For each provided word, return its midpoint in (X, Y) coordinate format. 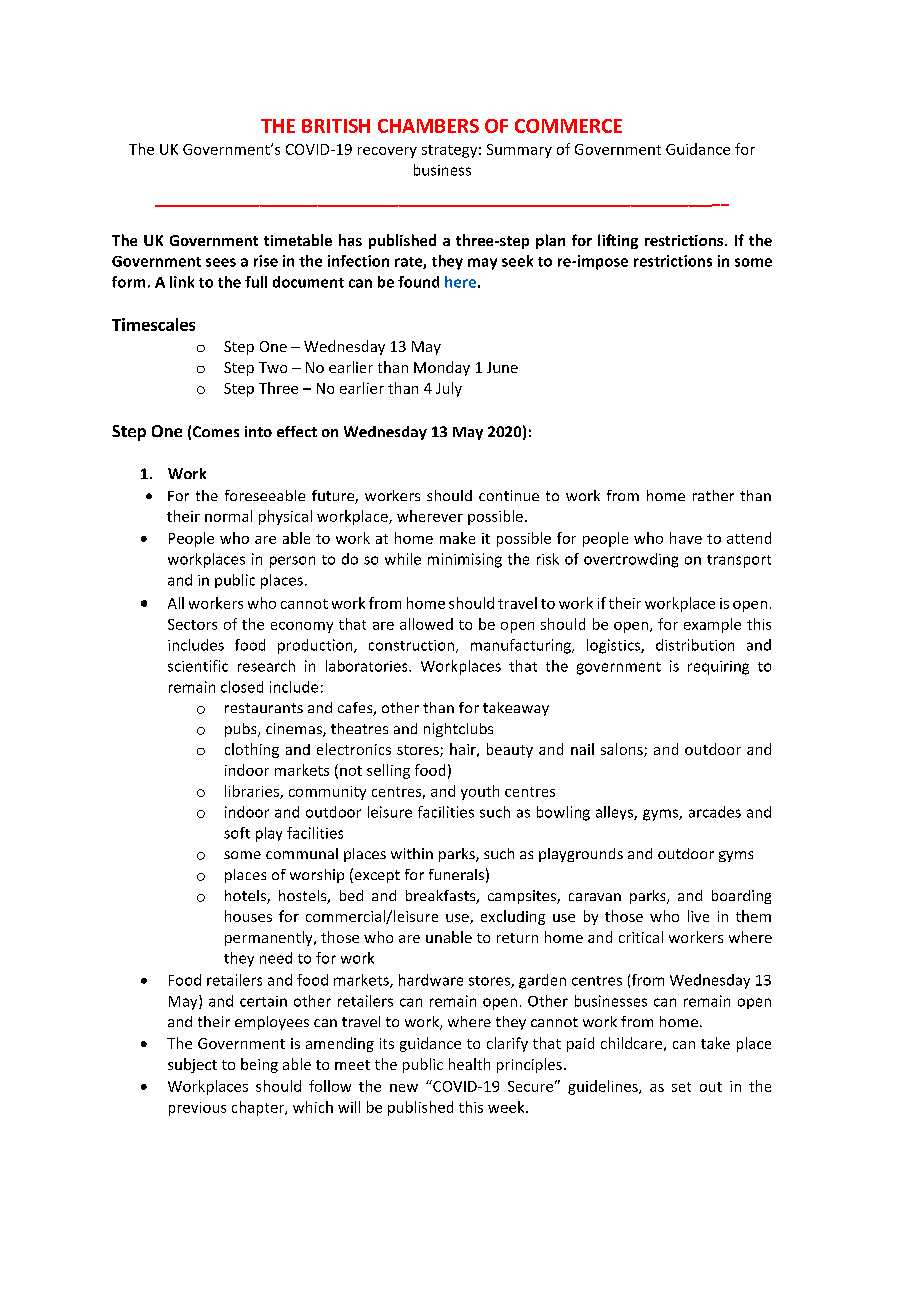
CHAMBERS (428, 126)
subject (192, 1065)
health (469, 1064)
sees (221, 262)
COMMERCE (568, 126)
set (681, 1087)
